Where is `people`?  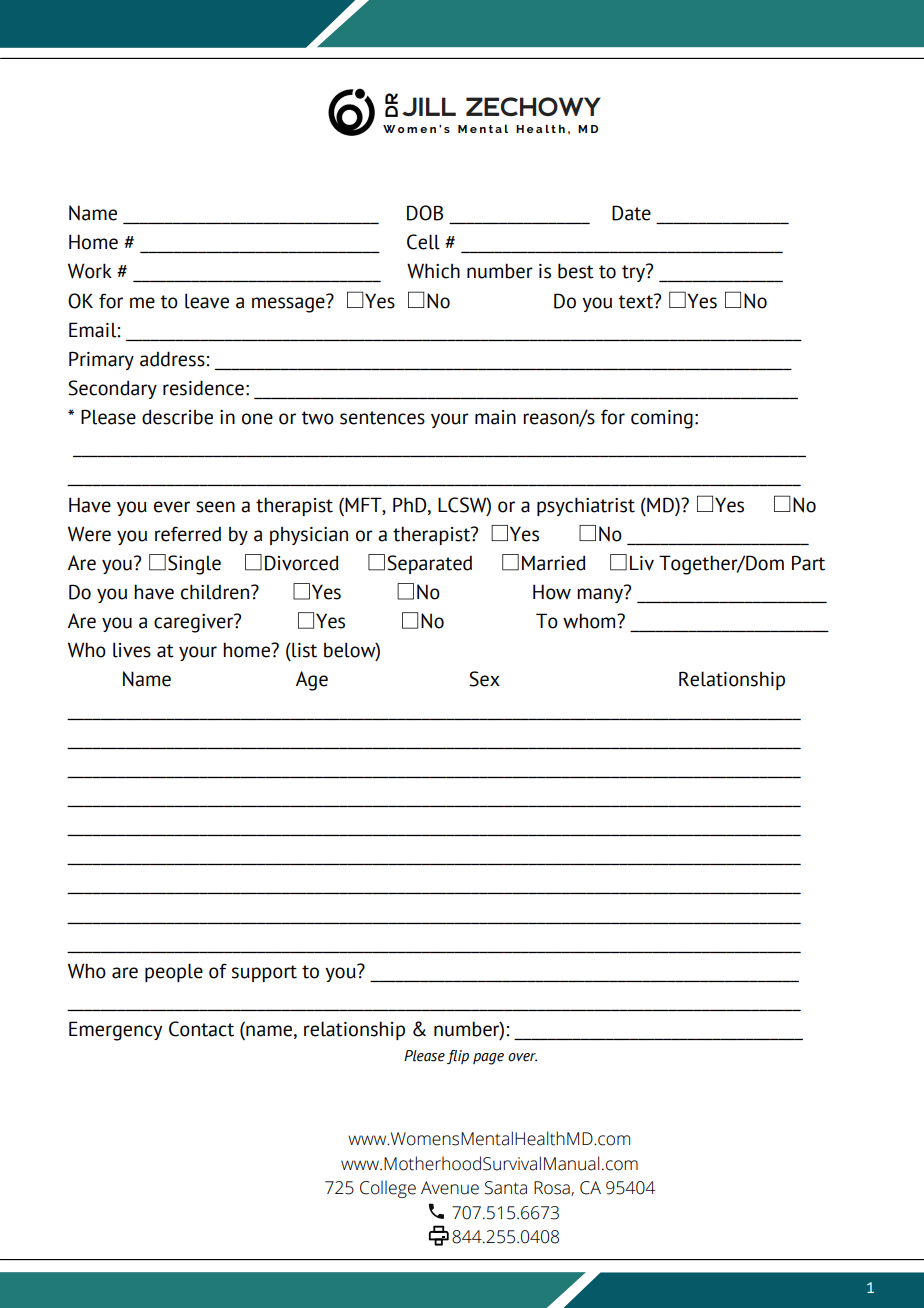 people is located at coordinates (174, 972).
